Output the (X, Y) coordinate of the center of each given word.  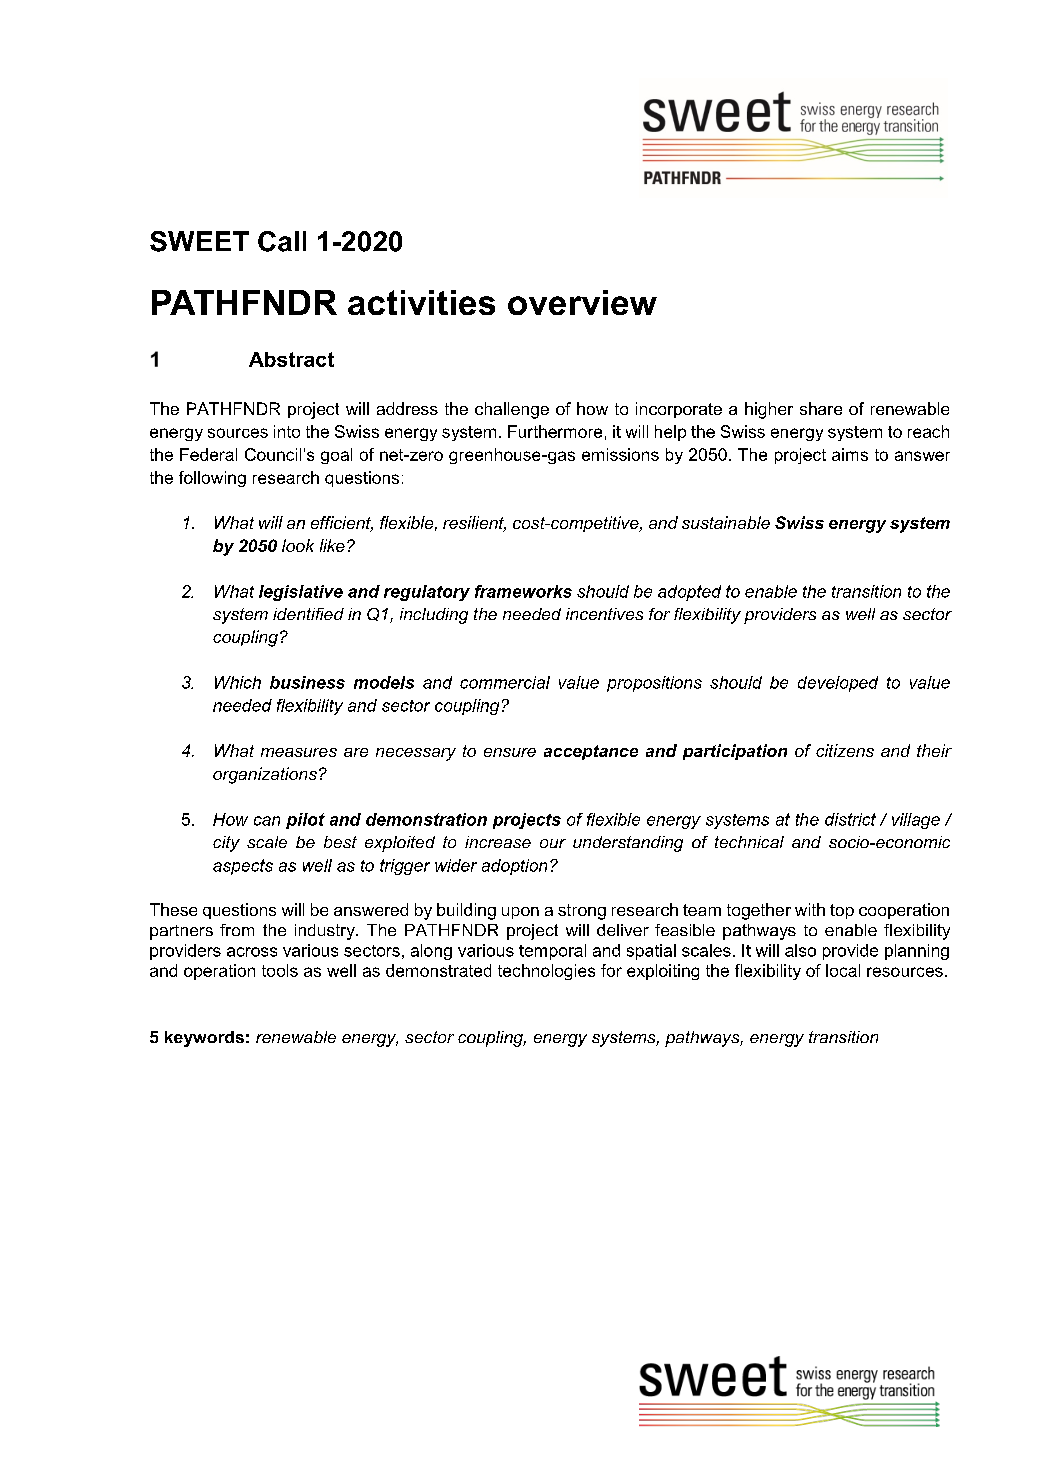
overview (582, 302)
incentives (604, 614)
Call (282, 241)
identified (308, 614)
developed (838, 684)
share (821, 408)
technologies (546, 972)
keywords (204, 1039)
